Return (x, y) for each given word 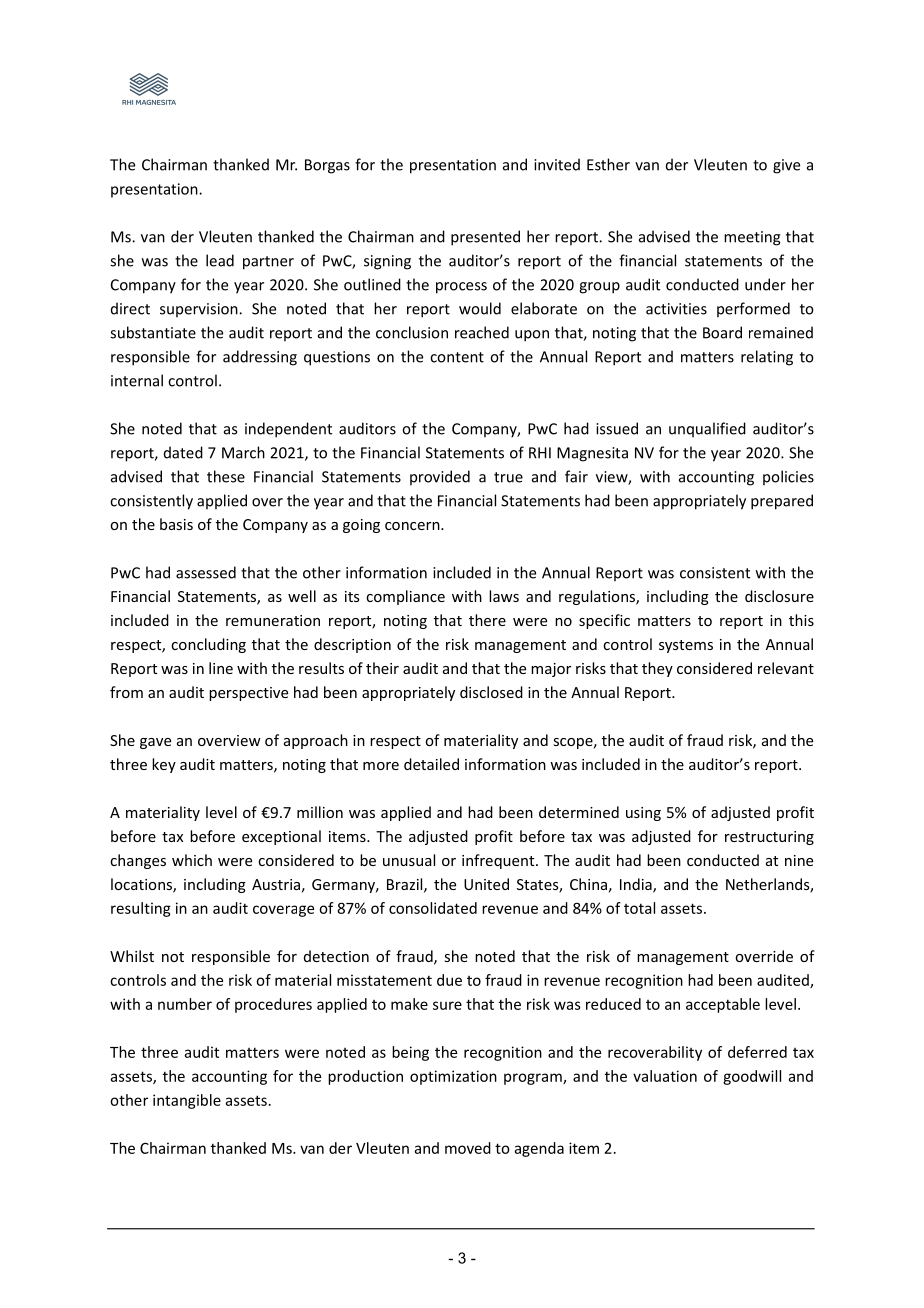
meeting (752, 238)
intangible (187, 1101)
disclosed (491, 692)
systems (686, 646)
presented (485, 238)
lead (220, 260)
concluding (208, 645)
